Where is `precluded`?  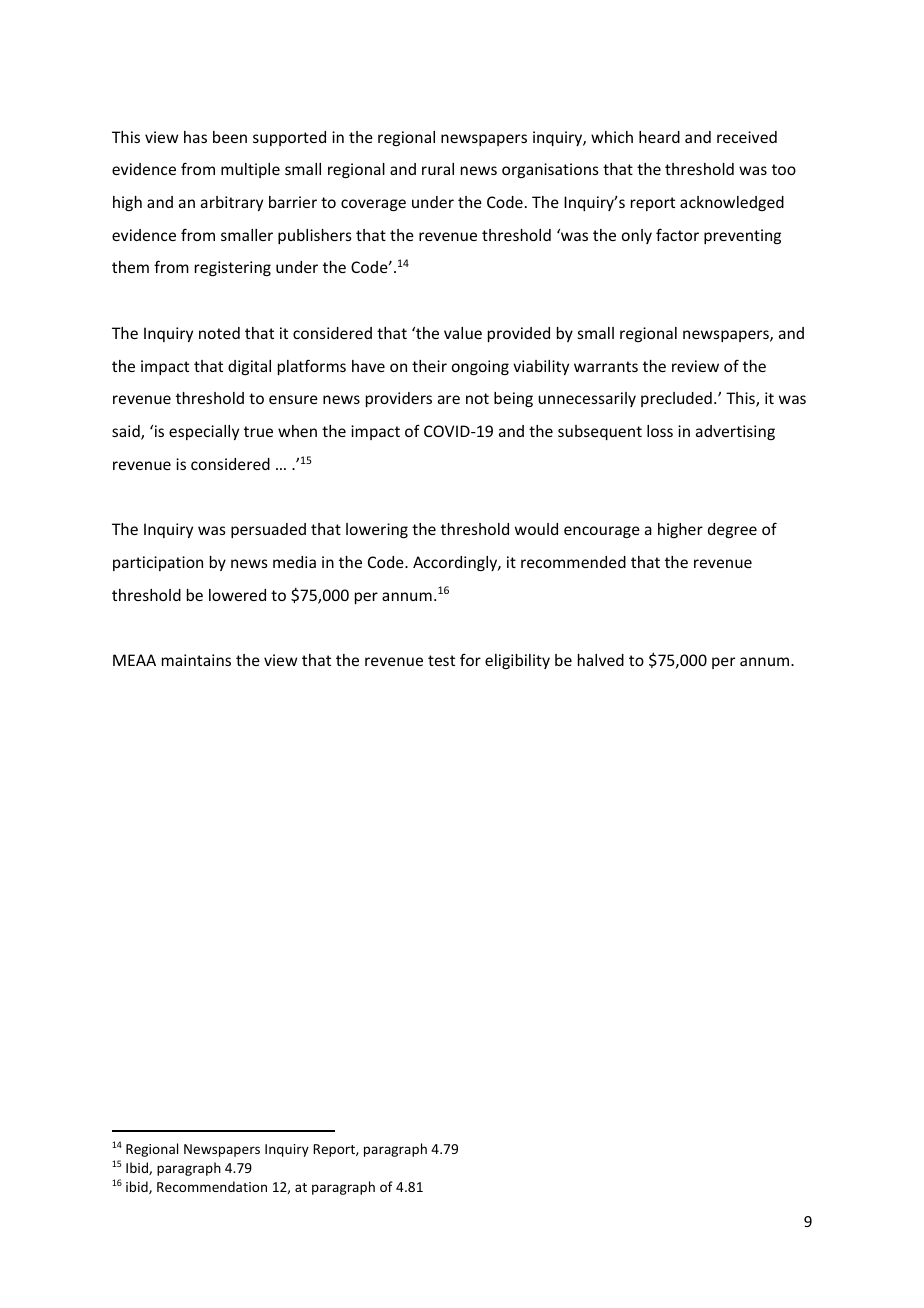 precluded is located at coordinates (676, 399).
